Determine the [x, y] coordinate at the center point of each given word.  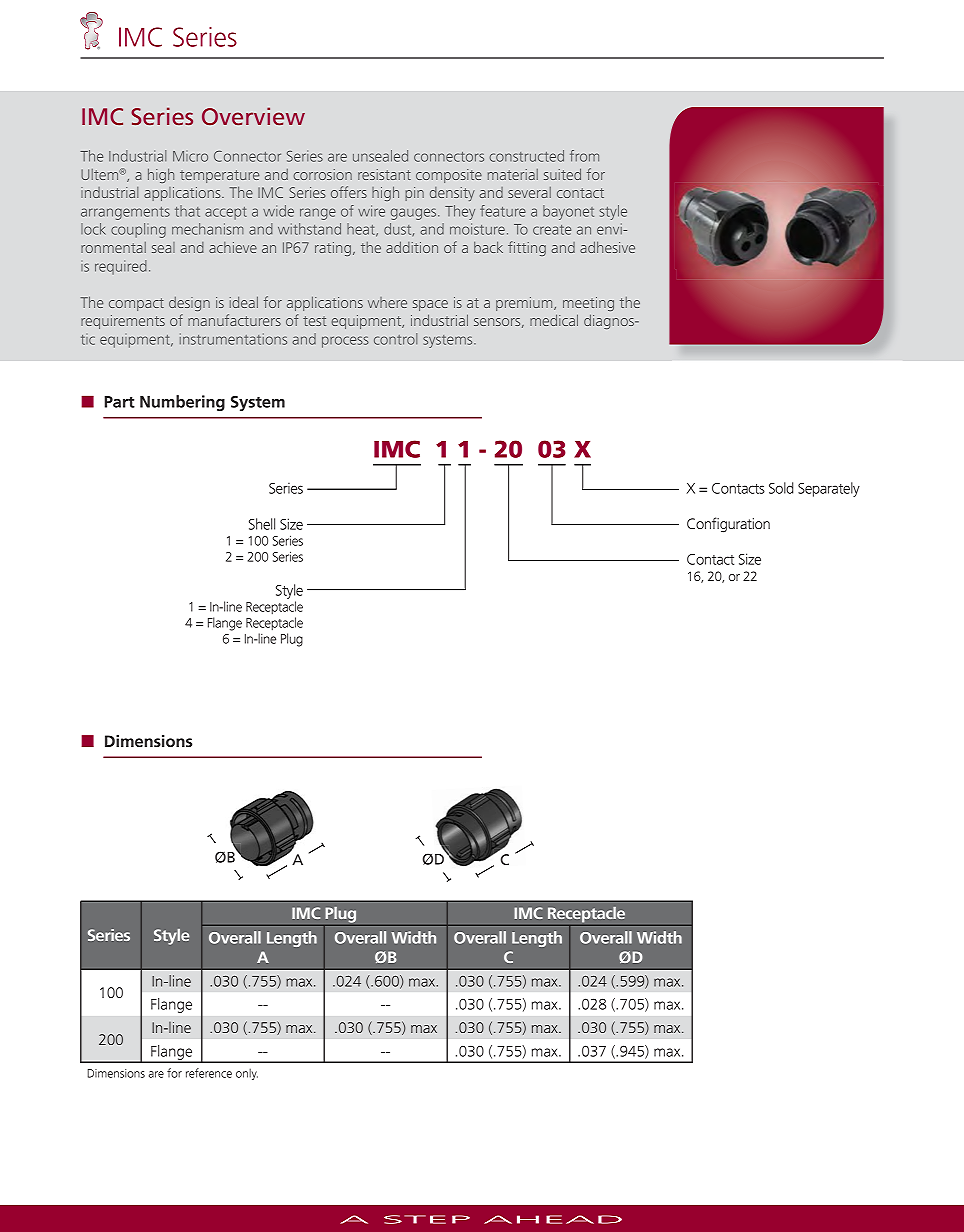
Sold [781, 488]
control [395, 339]
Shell [262, 524]
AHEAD [553, 1219]
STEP [427, 1219]
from [584, 156]
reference [209, 1073]
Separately [829, 489]
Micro [190, 156]
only [247, 1074]
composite [449, 176]
